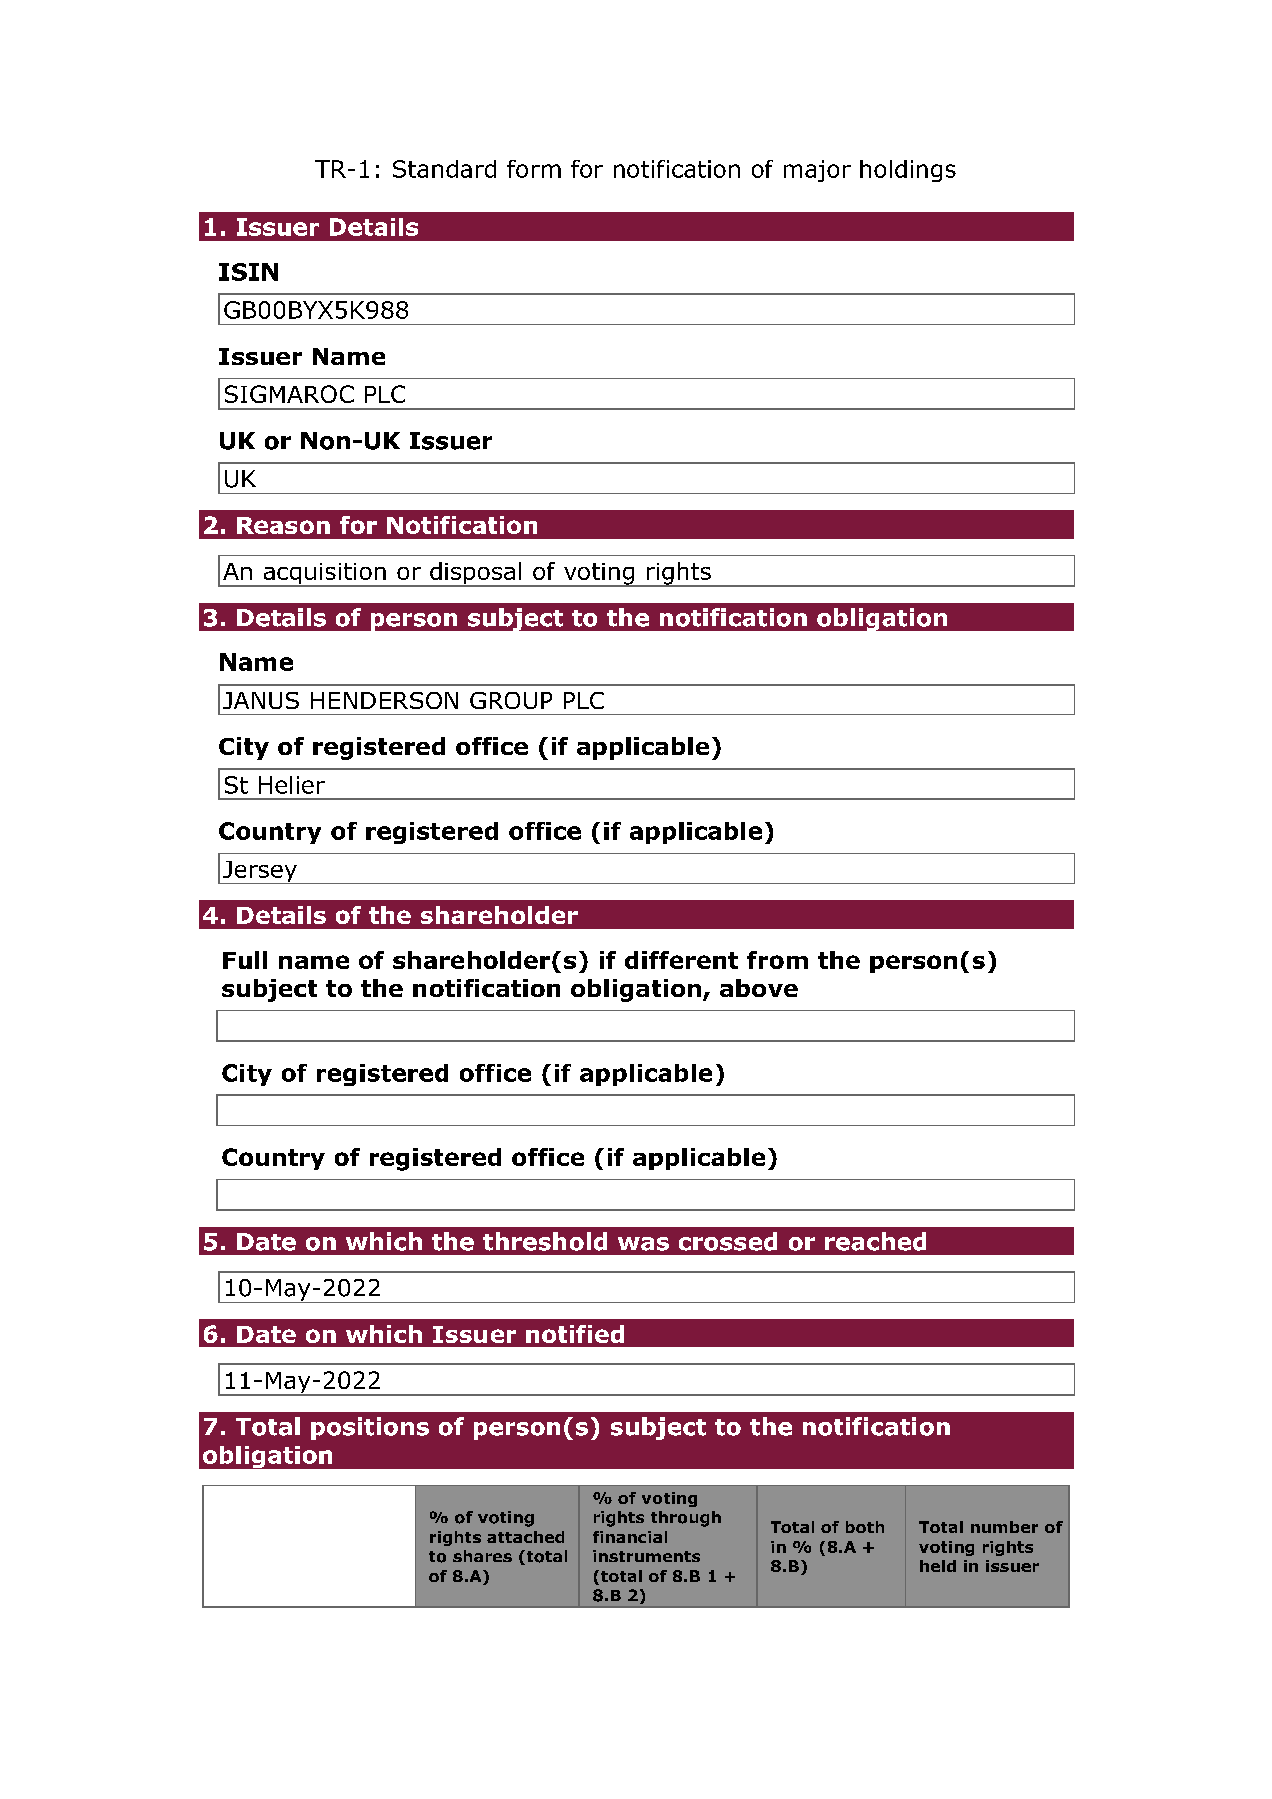  What do you see at coordinates (534, 169) in the screenshot?
I see `form` at bounding box center [534, 169].
